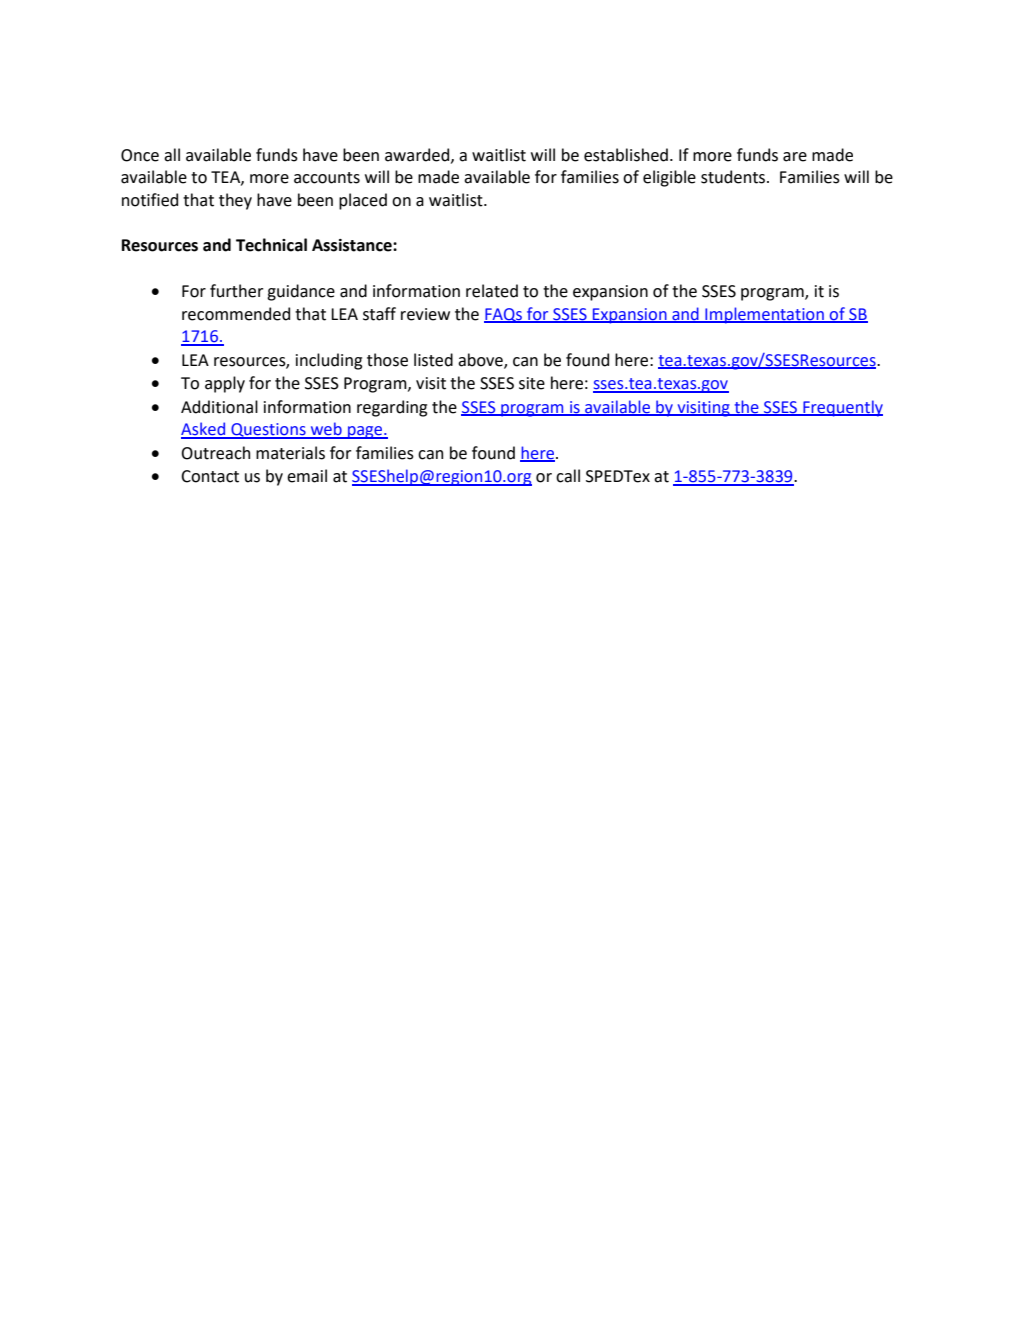  I want to click on Once, so click(140, 155).
